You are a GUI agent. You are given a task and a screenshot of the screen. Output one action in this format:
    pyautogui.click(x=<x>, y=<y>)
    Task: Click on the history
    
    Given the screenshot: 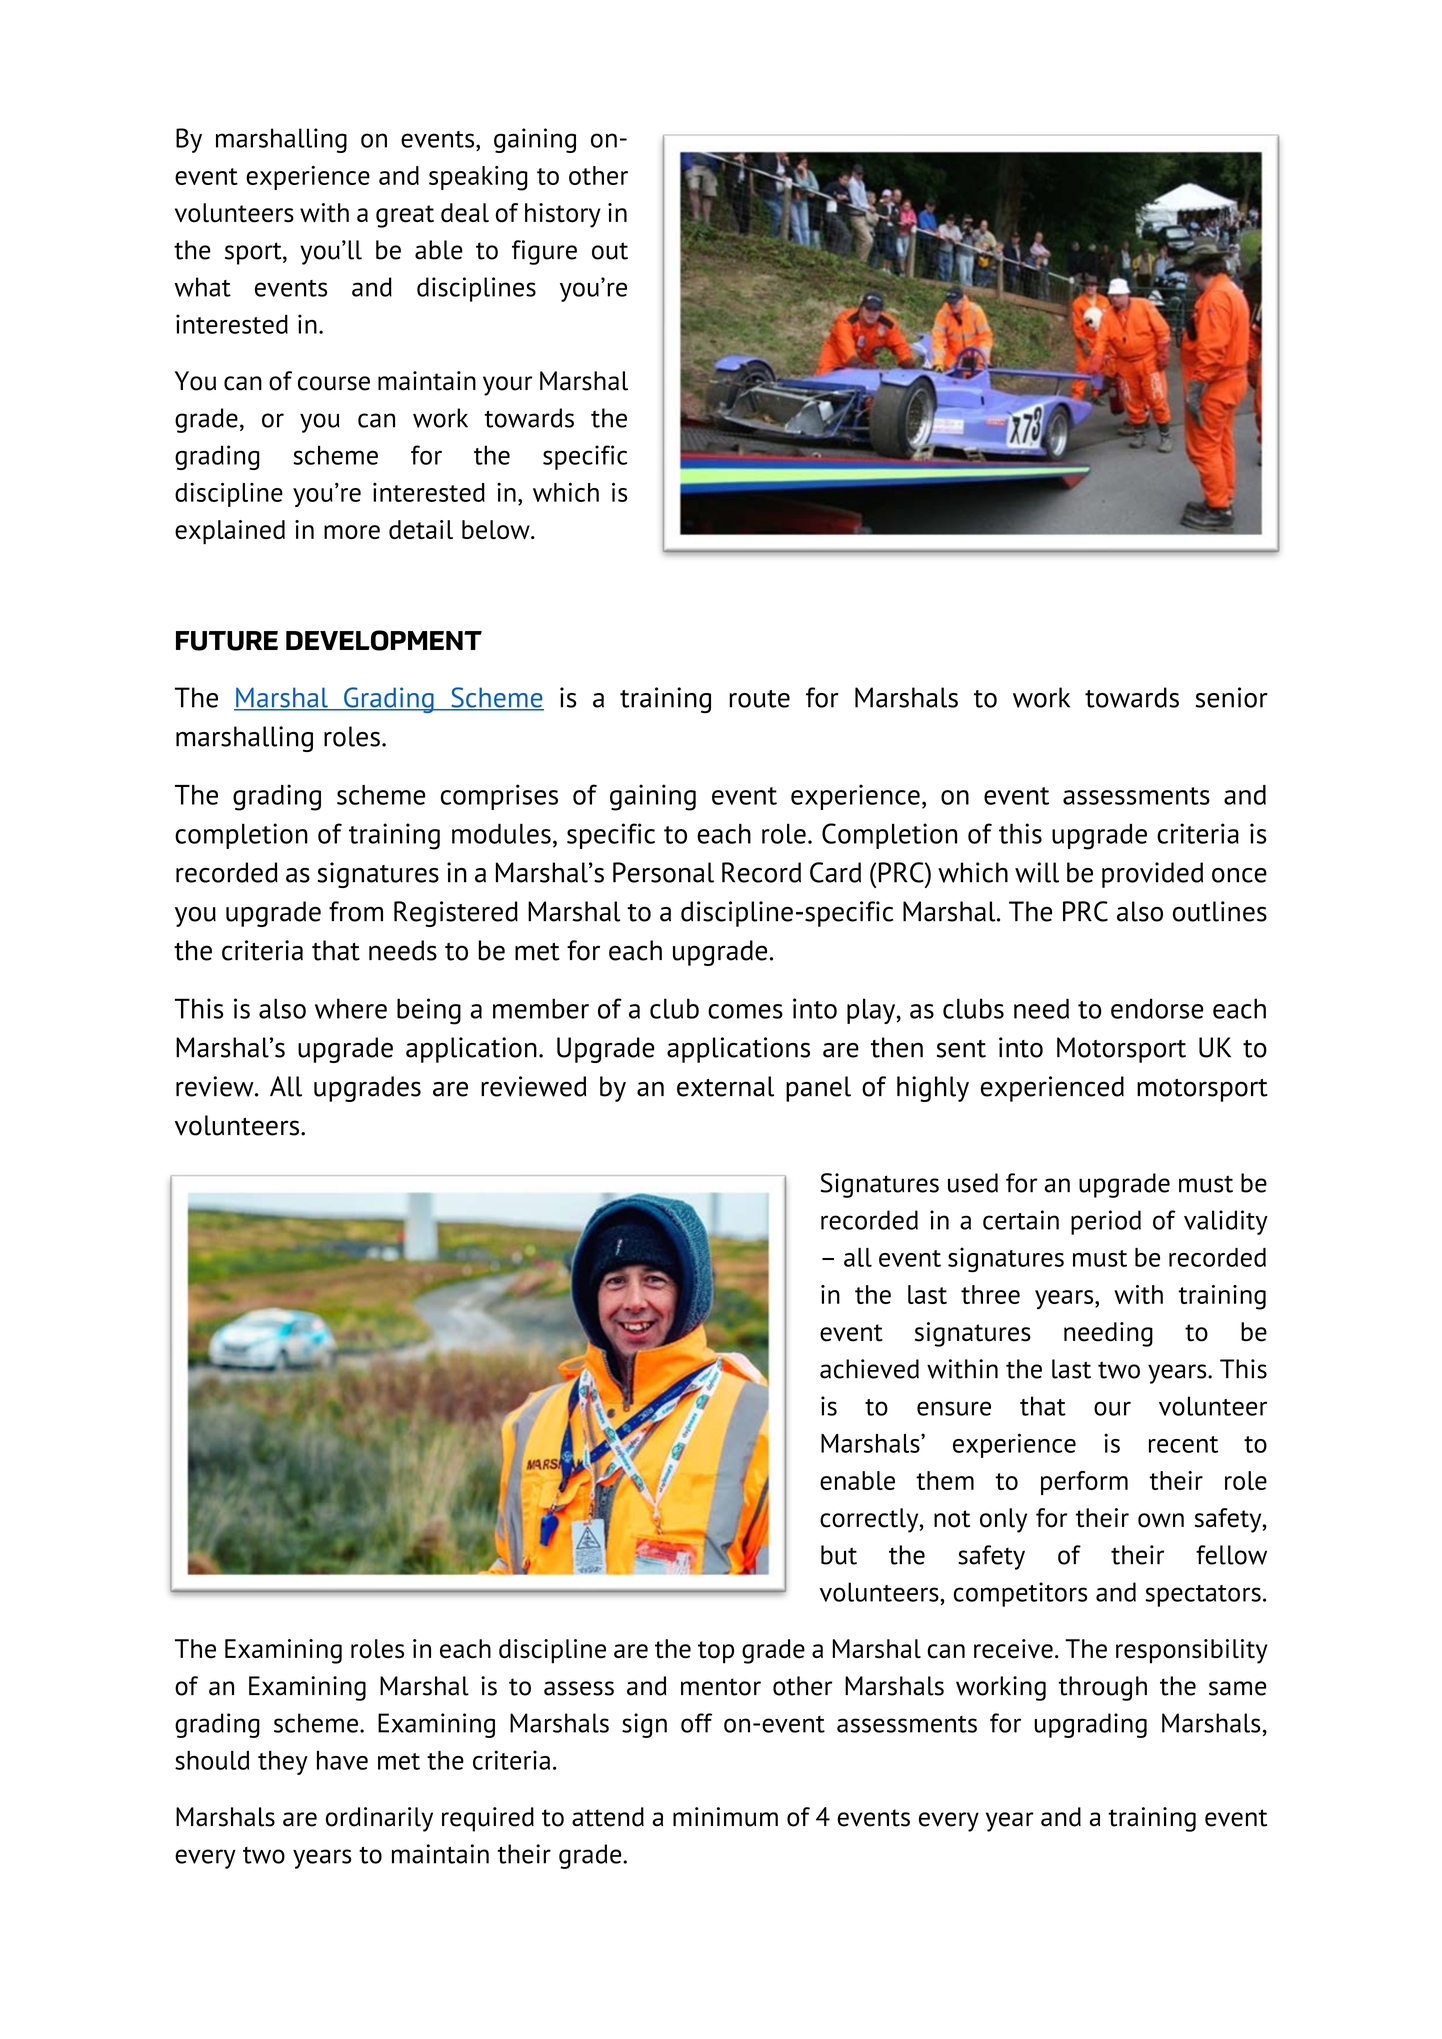 What is the action you would take?
    pyautogui.click(x=563, y=215)
